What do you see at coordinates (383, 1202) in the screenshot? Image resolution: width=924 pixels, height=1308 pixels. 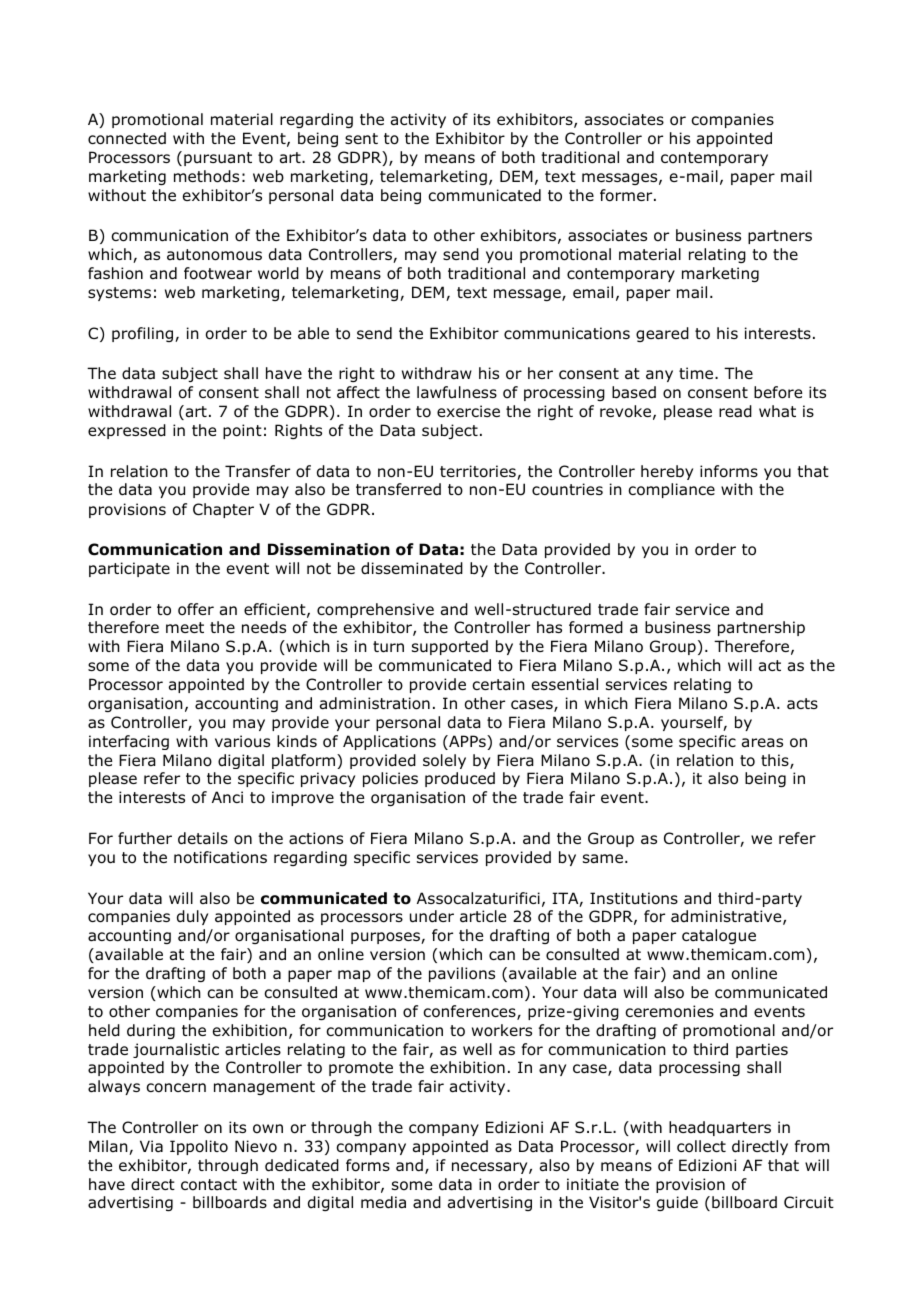 I see `media` at bounding box center [383, 1202].
